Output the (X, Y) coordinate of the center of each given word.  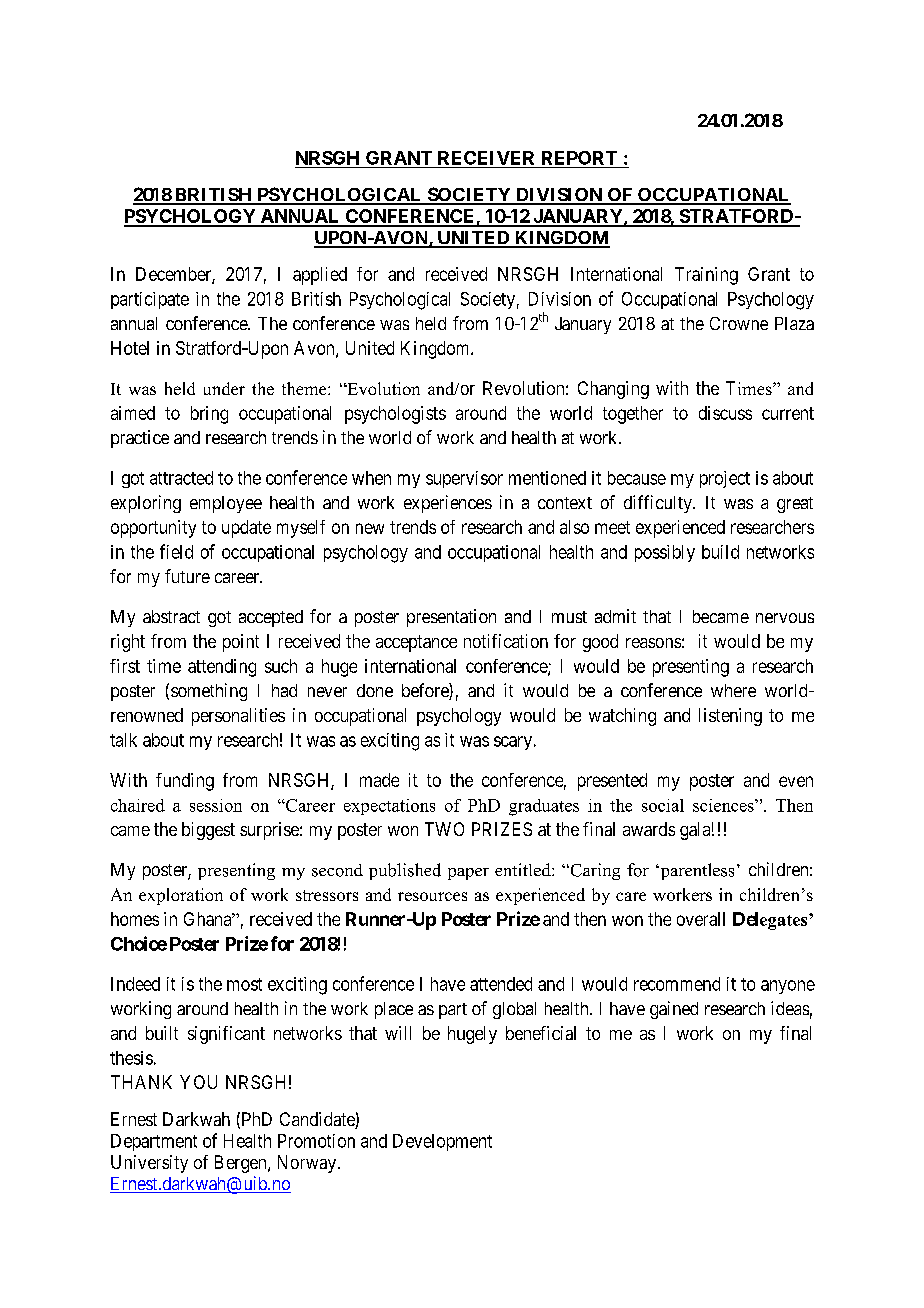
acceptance (416, 643)
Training (706, 276)
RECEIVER (486, 158)
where (733, 690)
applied (320, 276)
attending (222, 668)
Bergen (242, 1164)
